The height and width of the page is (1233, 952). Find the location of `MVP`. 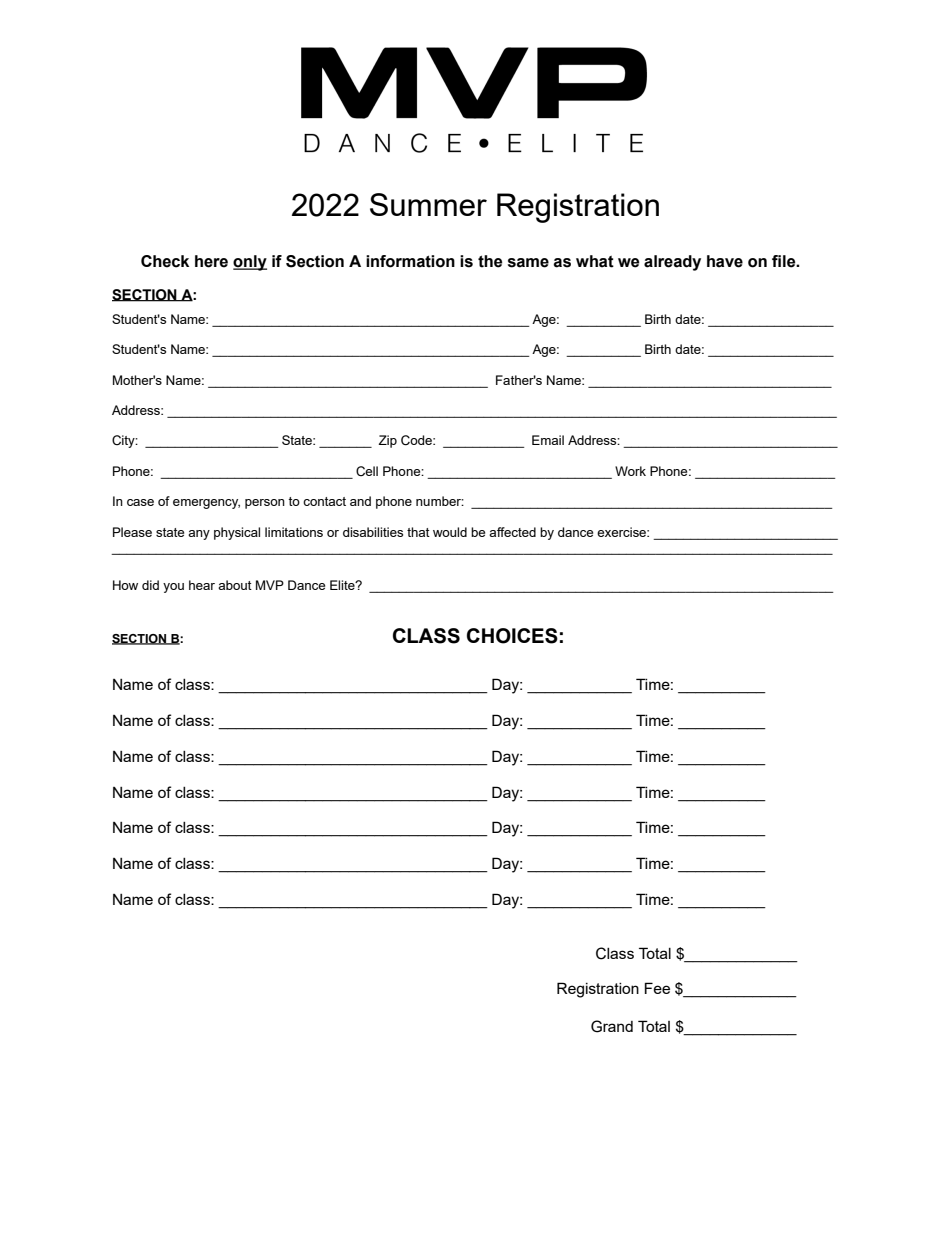

MVP is located at coordinates (270, 585).
